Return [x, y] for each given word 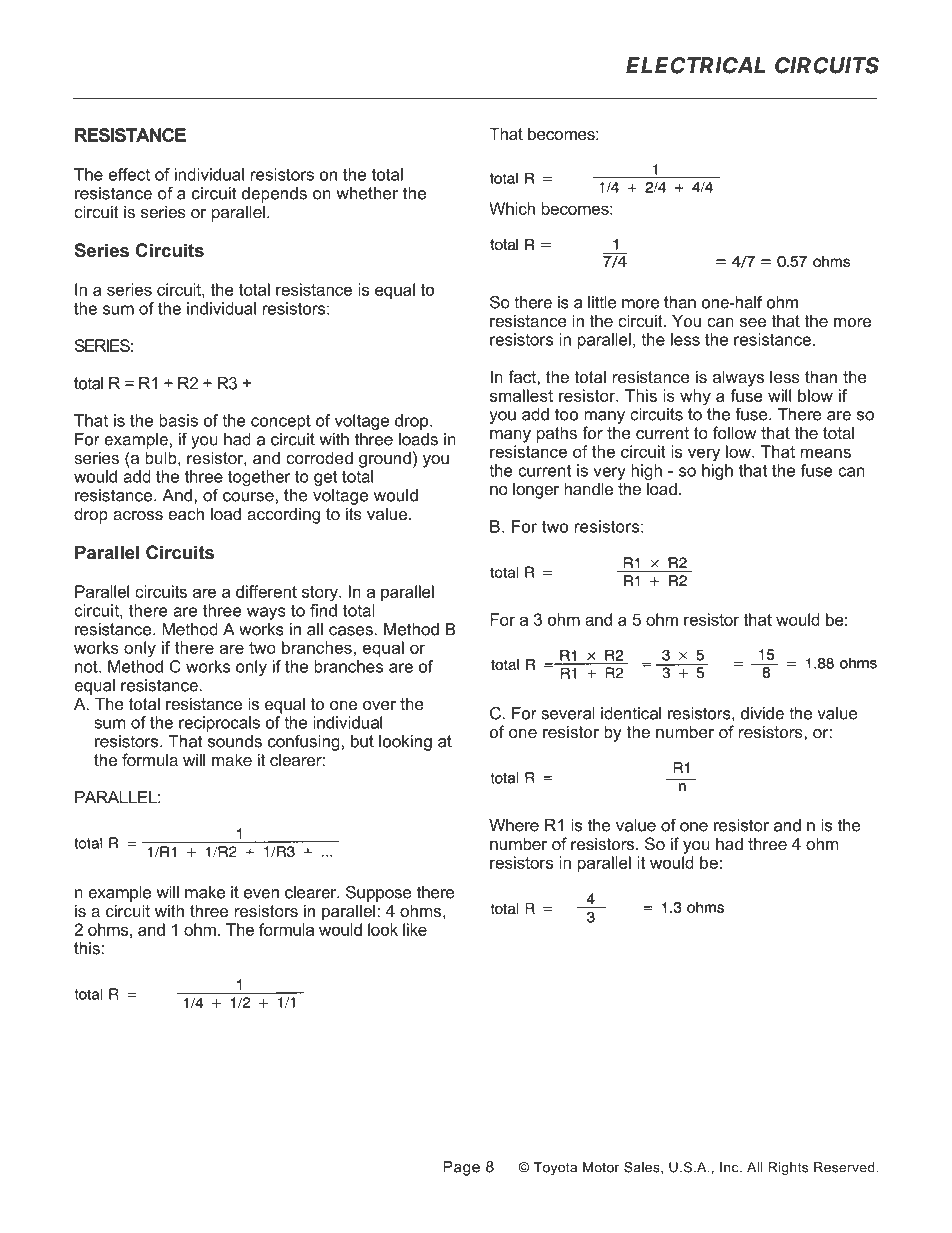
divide [762, 713]
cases [351, 631]
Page [461, 1168]
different [266, 591]
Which [512, 208]
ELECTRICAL [695, 65]
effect [129, 174]
